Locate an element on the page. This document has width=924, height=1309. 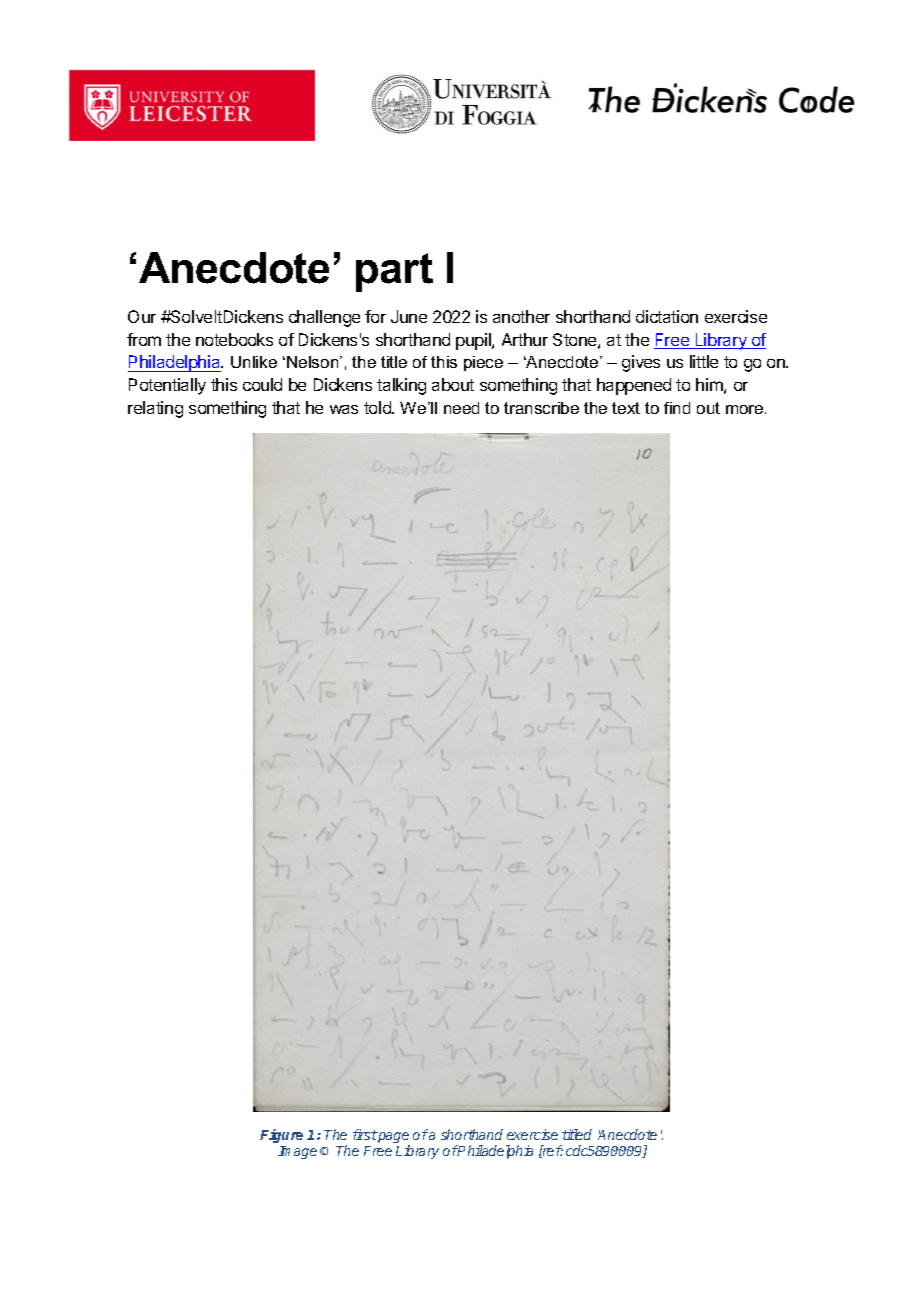
Our is located at coordinates (142, 316).
